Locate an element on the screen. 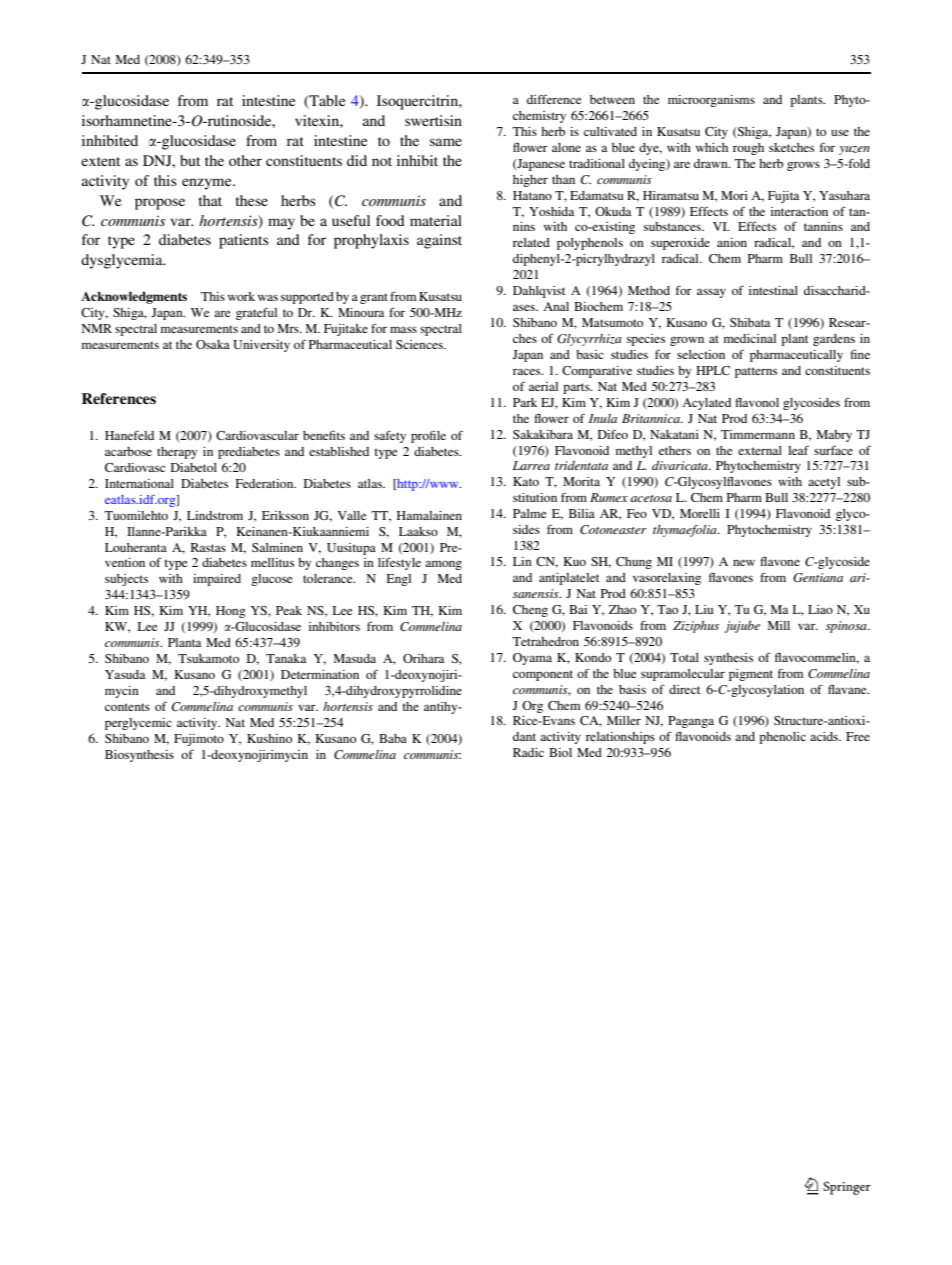 This screenshot has height=1265, width=952. same is located at coordinates (446, 142).
